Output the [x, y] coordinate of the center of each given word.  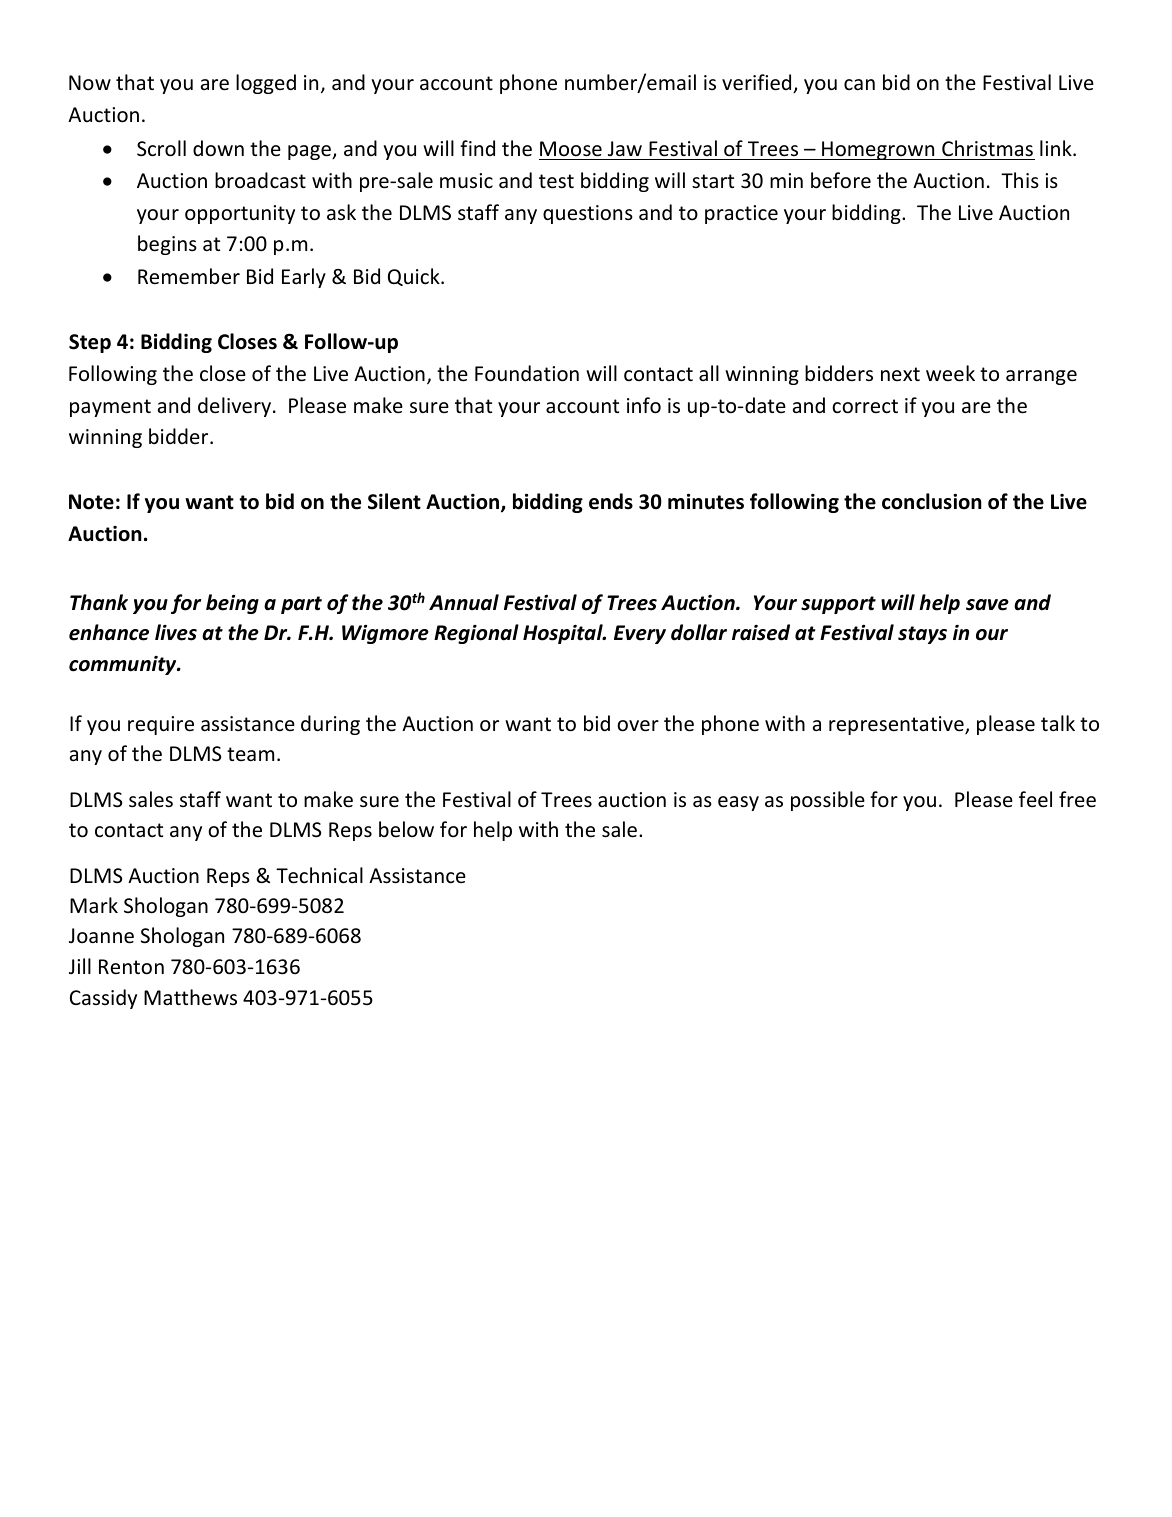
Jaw [625, 148]
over [638, 726]
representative [897, 725]
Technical [319, 875]
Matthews [190, 997]
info [644, 405]
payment [110, 408]
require [161, 725]
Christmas [987, 148]
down [218, 148]
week [950, 373]
